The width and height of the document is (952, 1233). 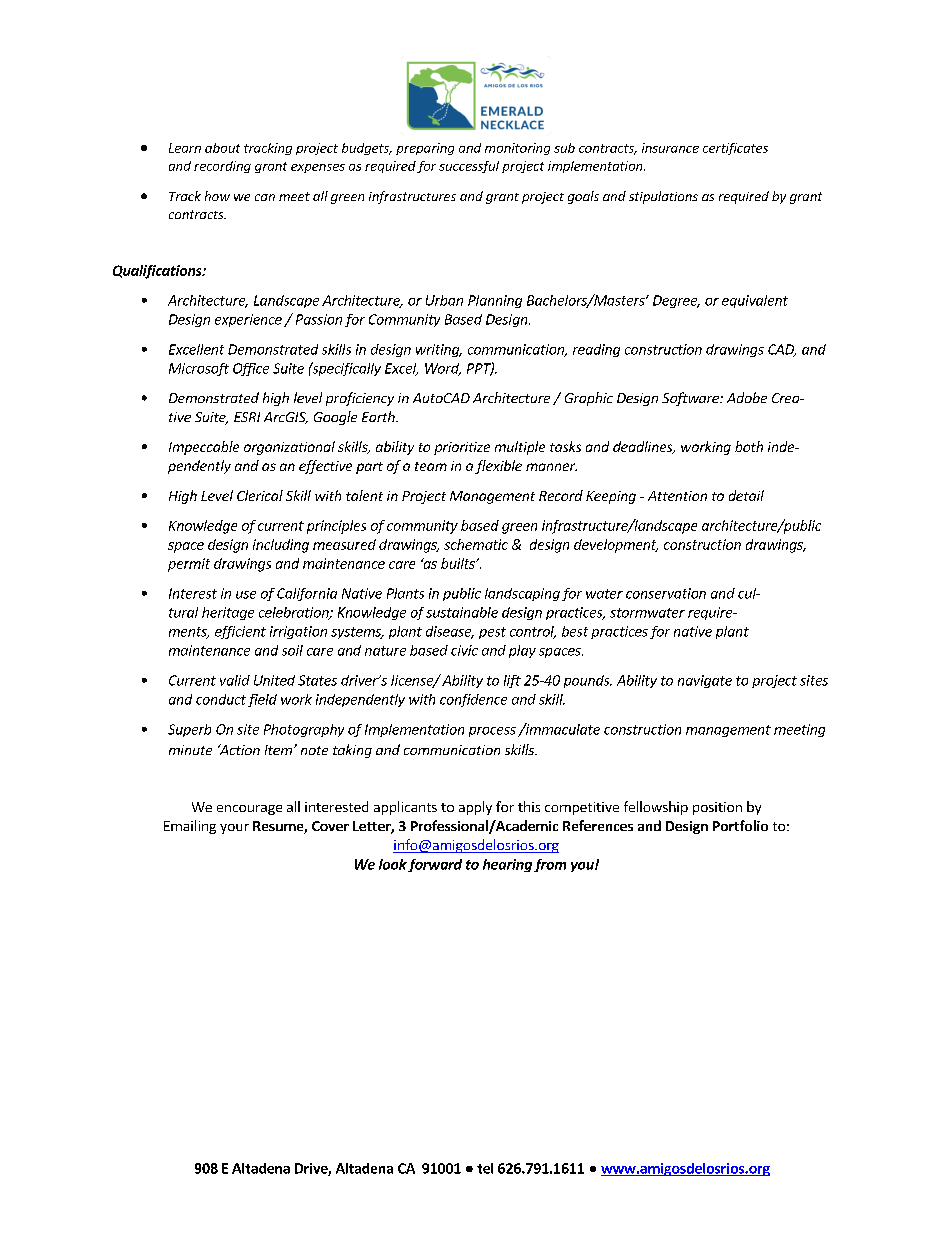 What do you see at coordinates (740, 825) in the document?
I see `Portfolio` at bounding box center [740, 825].
